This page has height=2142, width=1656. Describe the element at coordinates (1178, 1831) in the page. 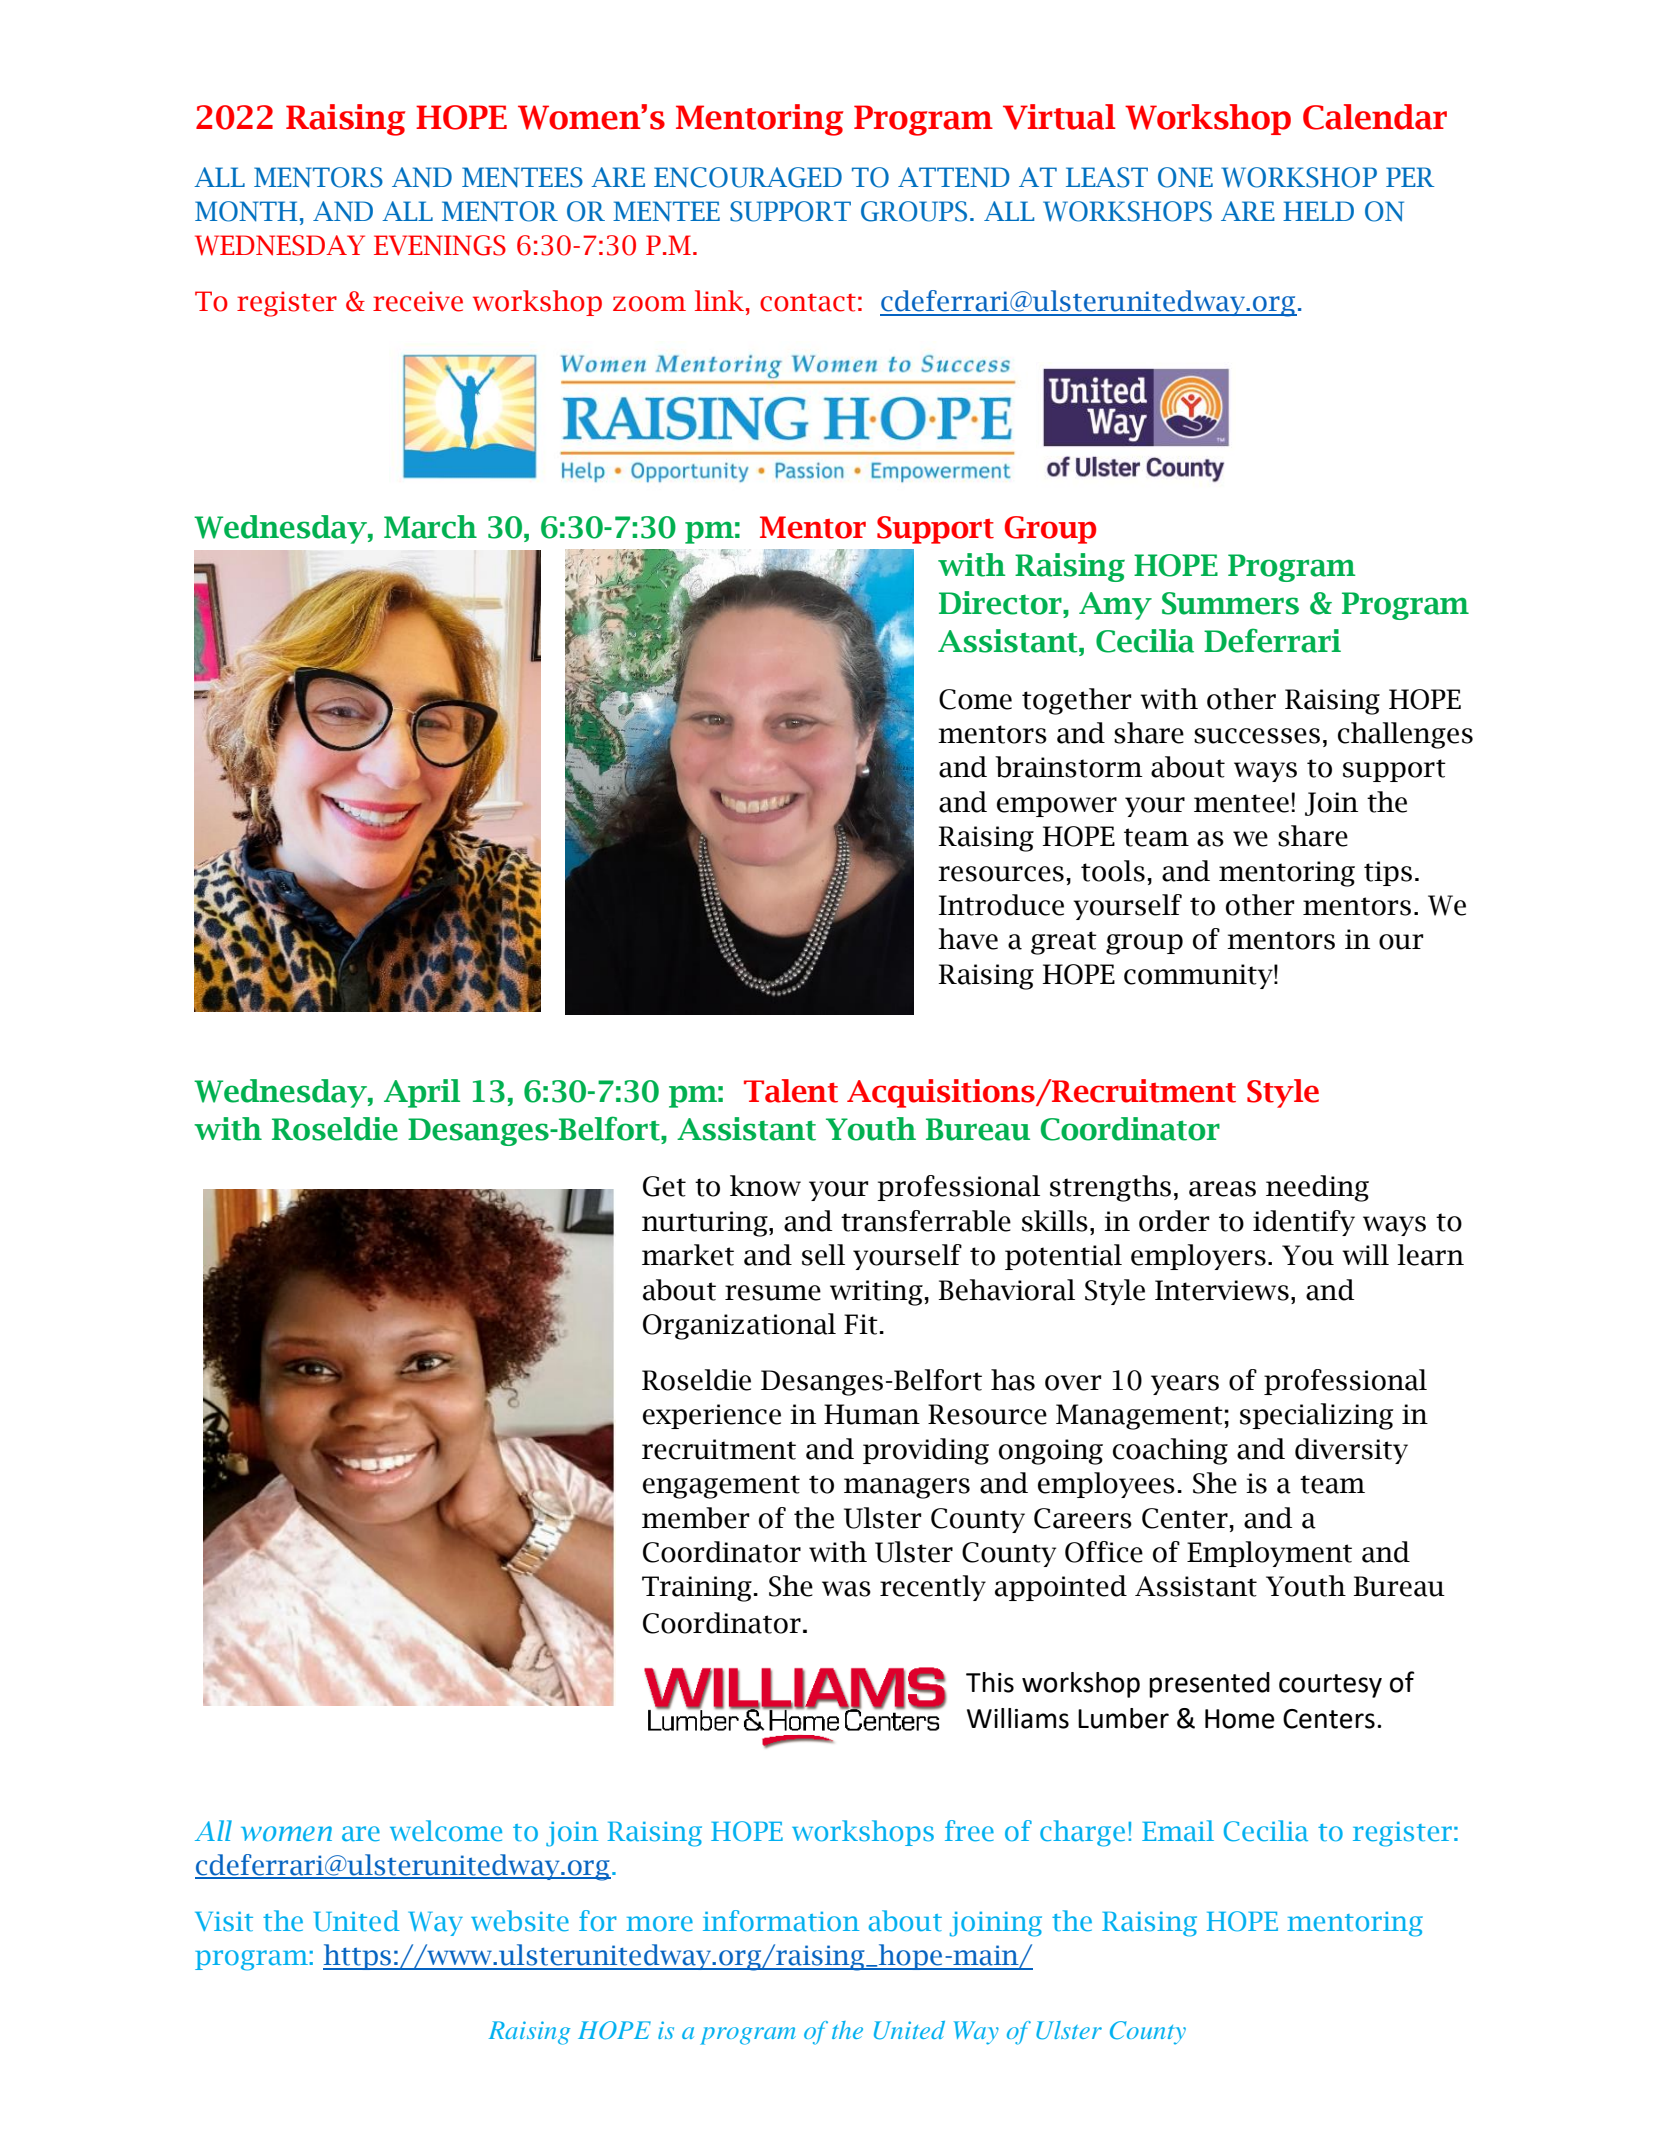

I see `Email` at that location.
